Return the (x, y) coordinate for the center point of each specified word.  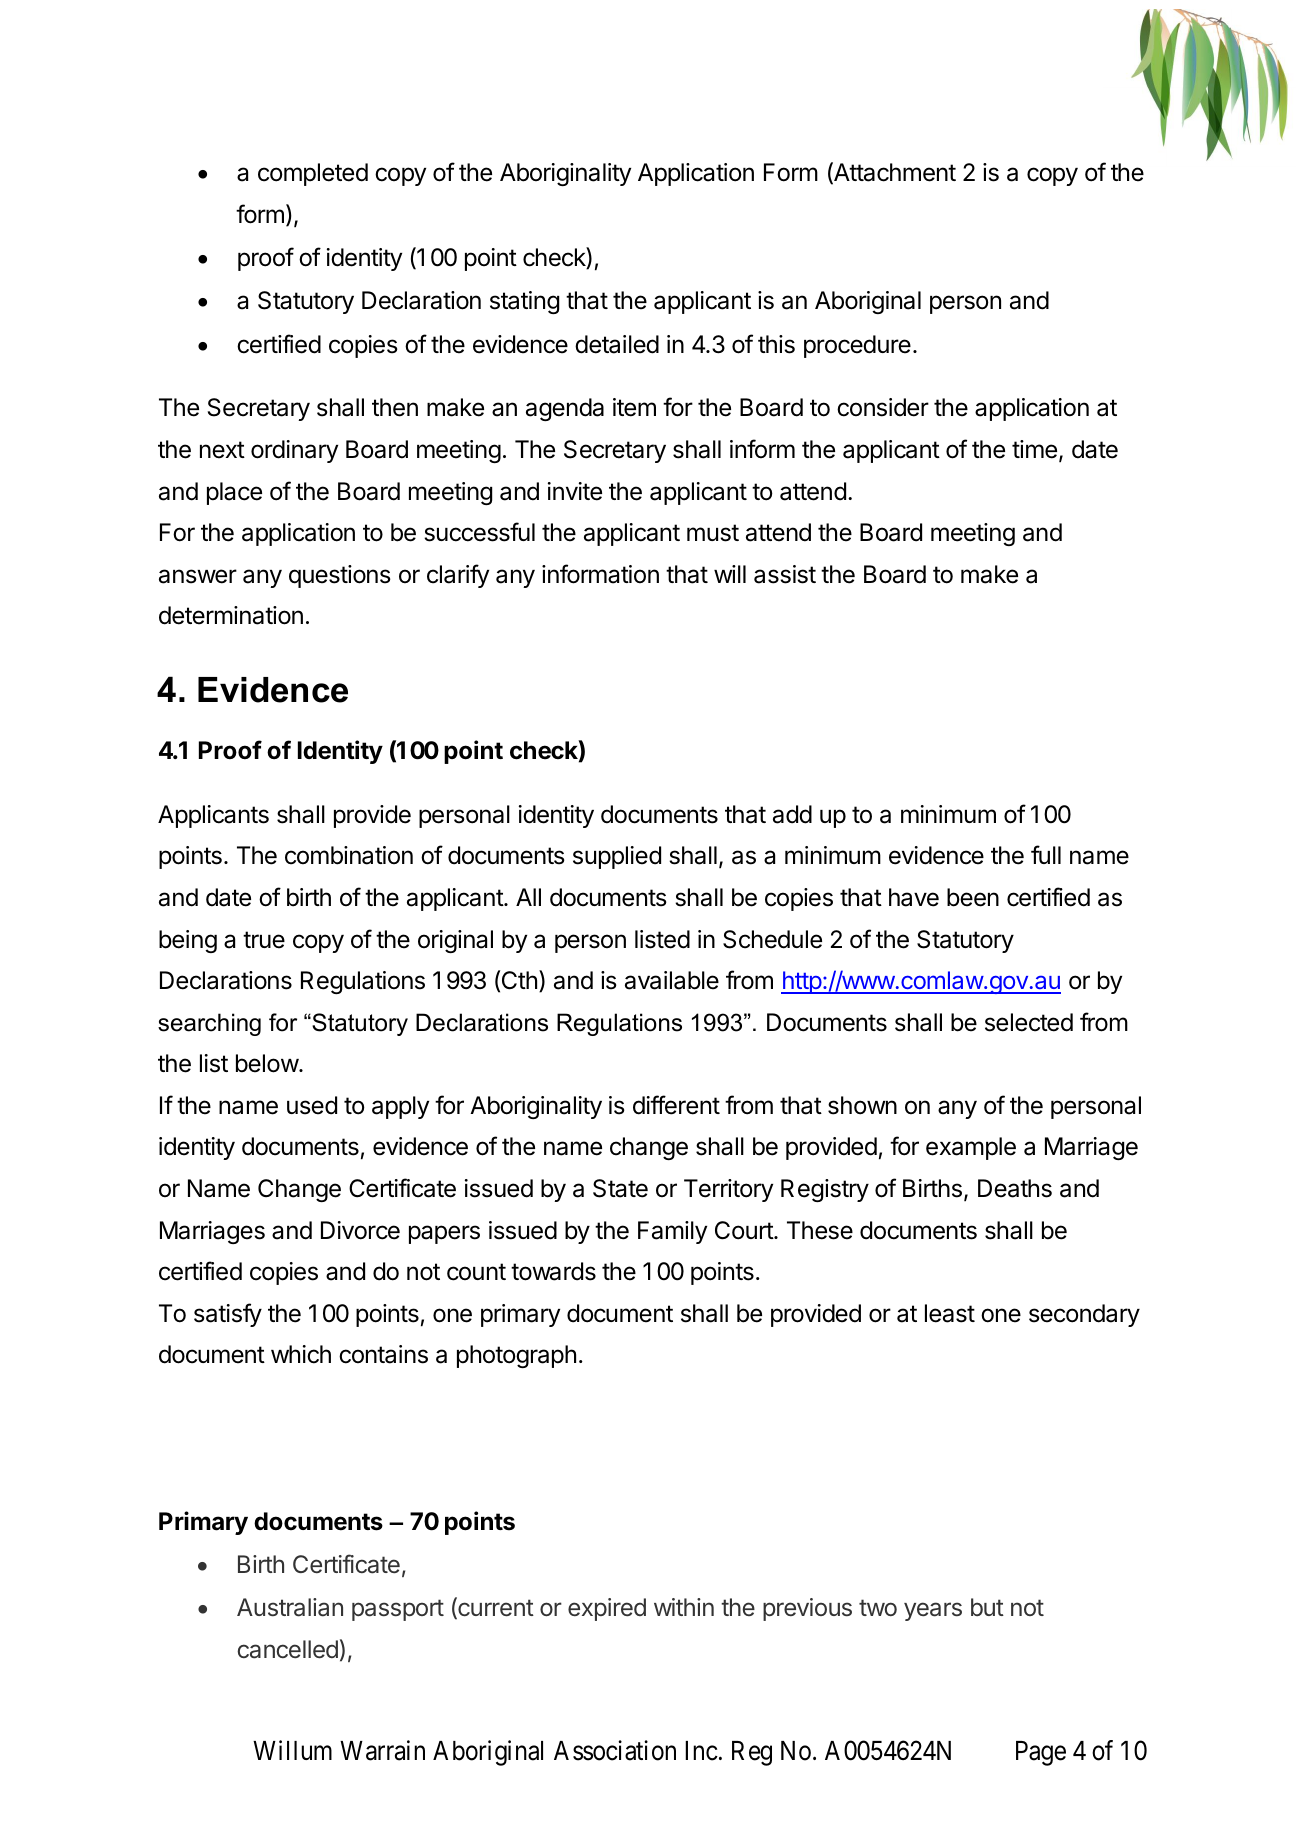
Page (1041, 1753)
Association (615, 1750)
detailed (617, 344)
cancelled (287, 1649)
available (672, 980)
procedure (857, 346)
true (264, 940)
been (973, 897)
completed (313, 174)
